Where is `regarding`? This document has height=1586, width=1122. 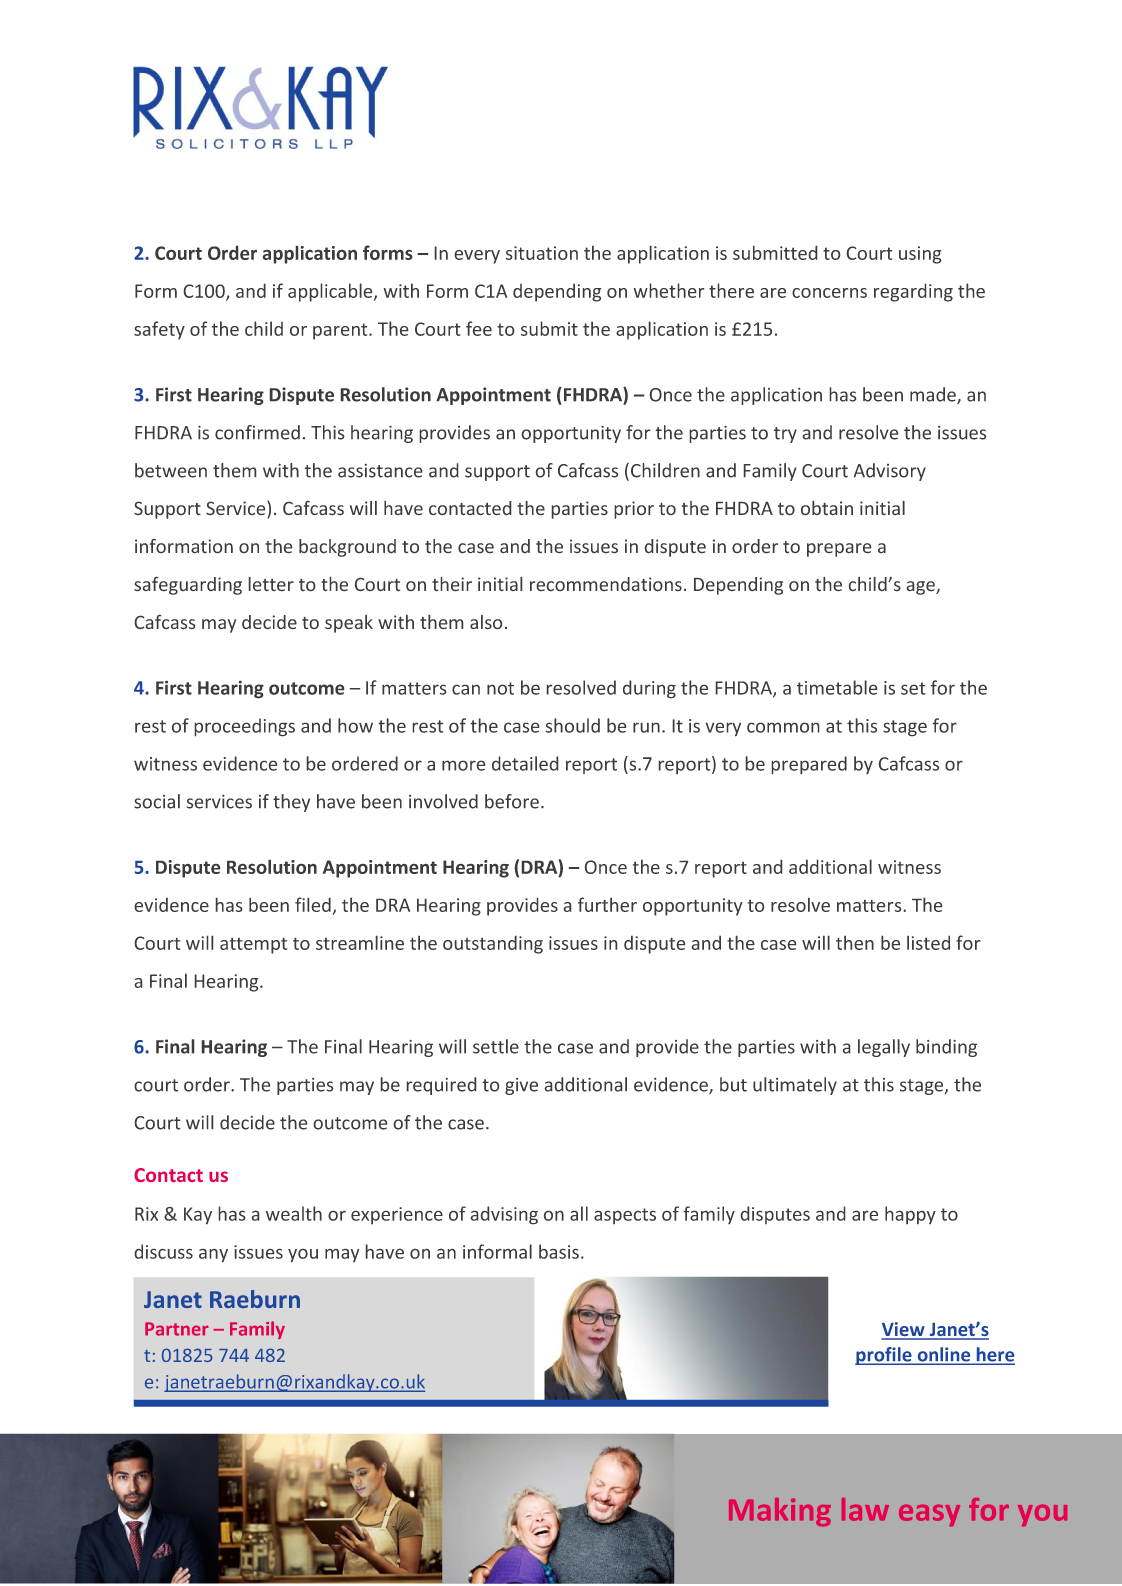
regarding is located at coordinates (913, 292).
